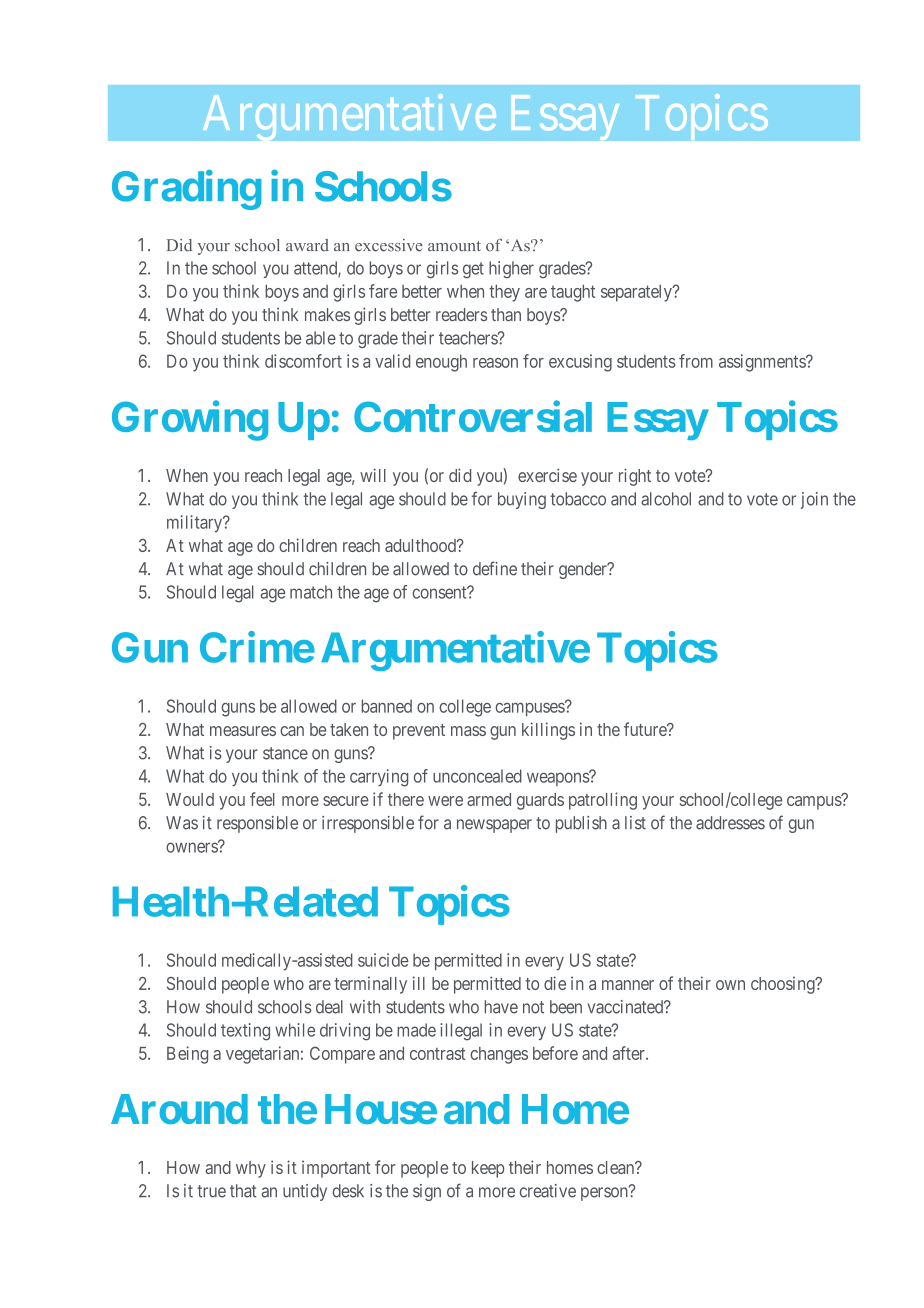 Image resolution: width=924 pixels, height=1308 pixels. I want to click on award, so click(307, 245).
